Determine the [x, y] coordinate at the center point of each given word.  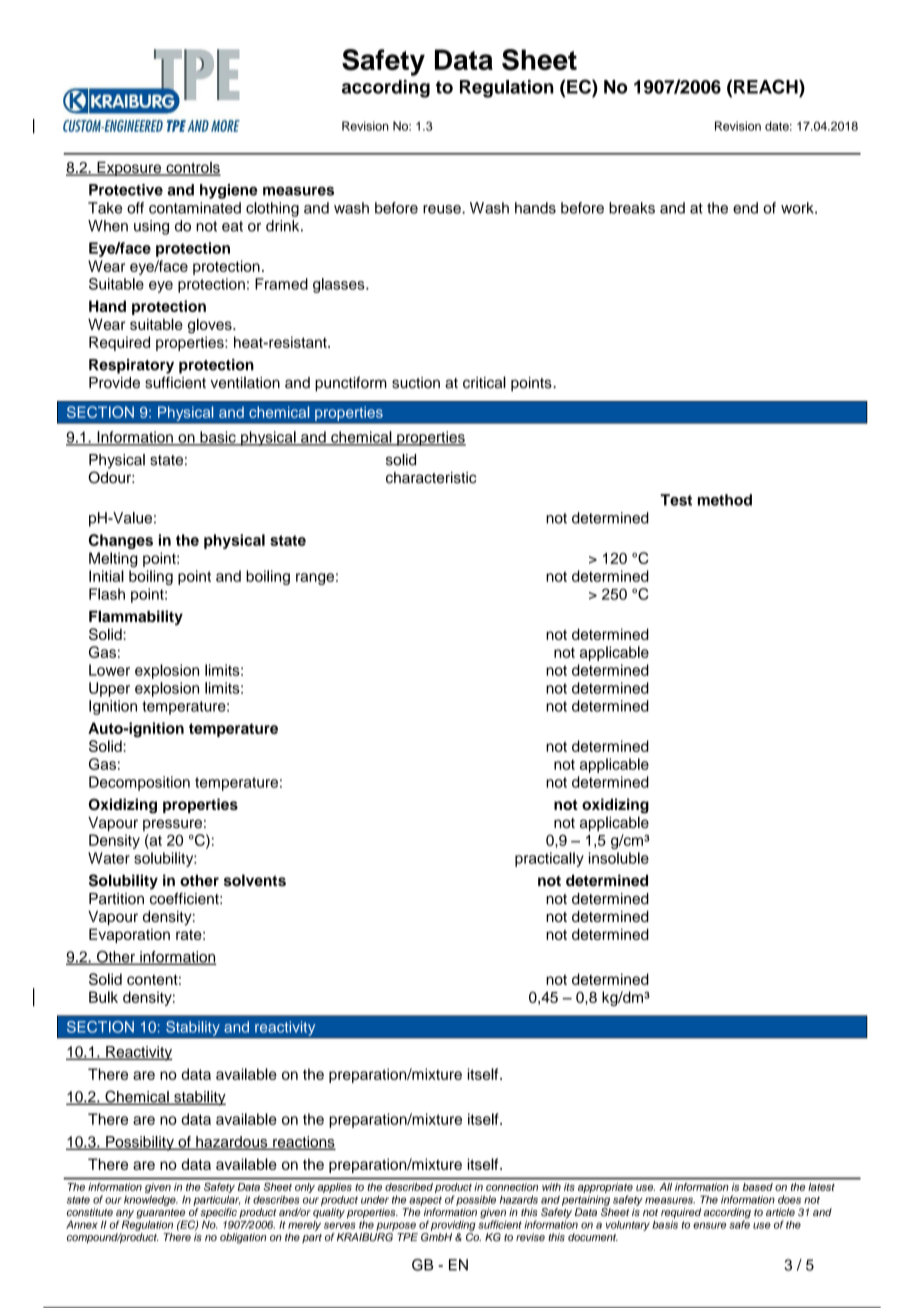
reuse [443, 209]
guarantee [162, 1215]
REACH [767, 86]
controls [192, 169]
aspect [425, 1201]
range [315, 579]
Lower [109, 670]
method [725, 500]
